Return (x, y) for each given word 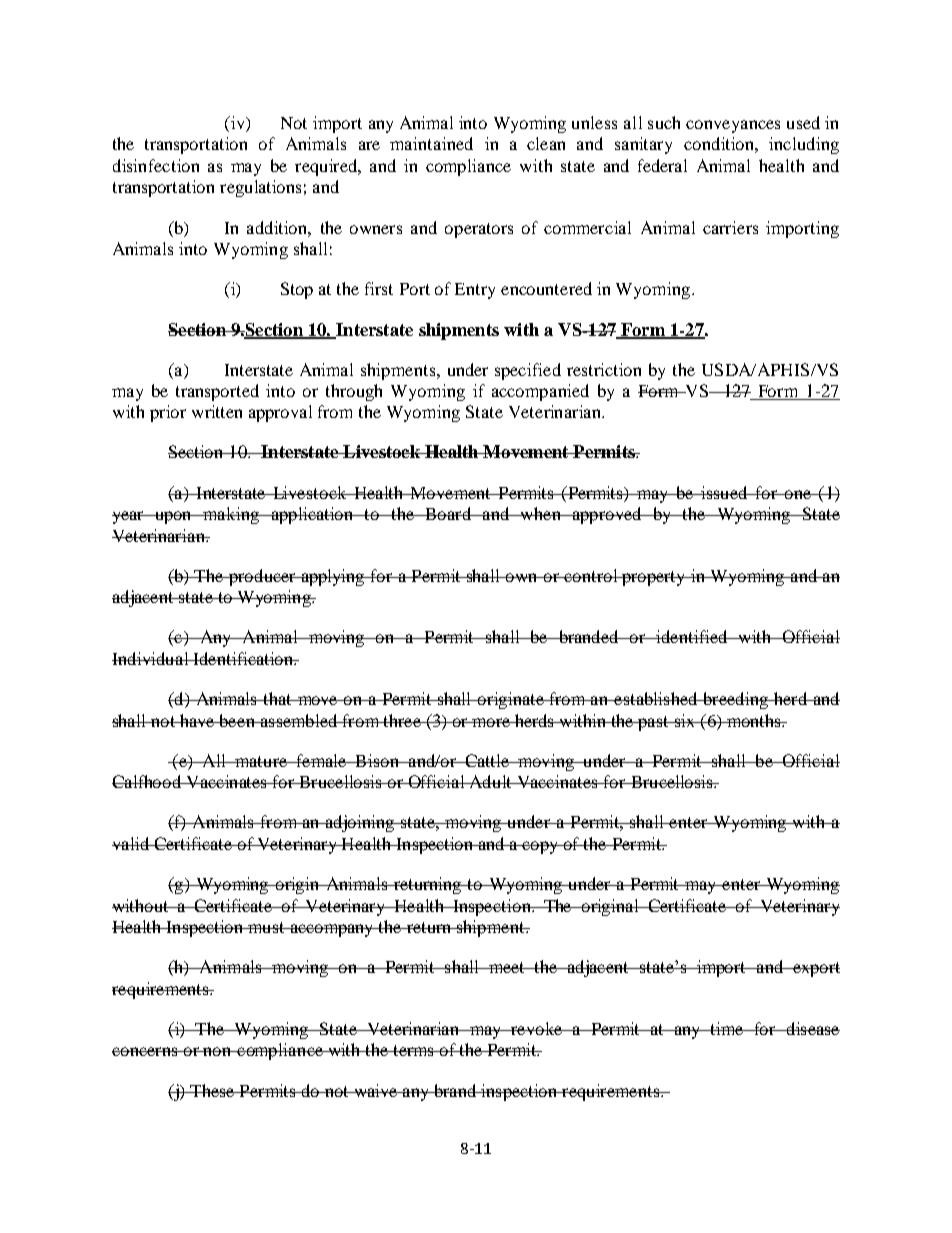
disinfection (156, 165)
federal (662, 165)
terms (413, 1050)
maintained (431, 143)
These (212, 1090)
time (727, 1028)
